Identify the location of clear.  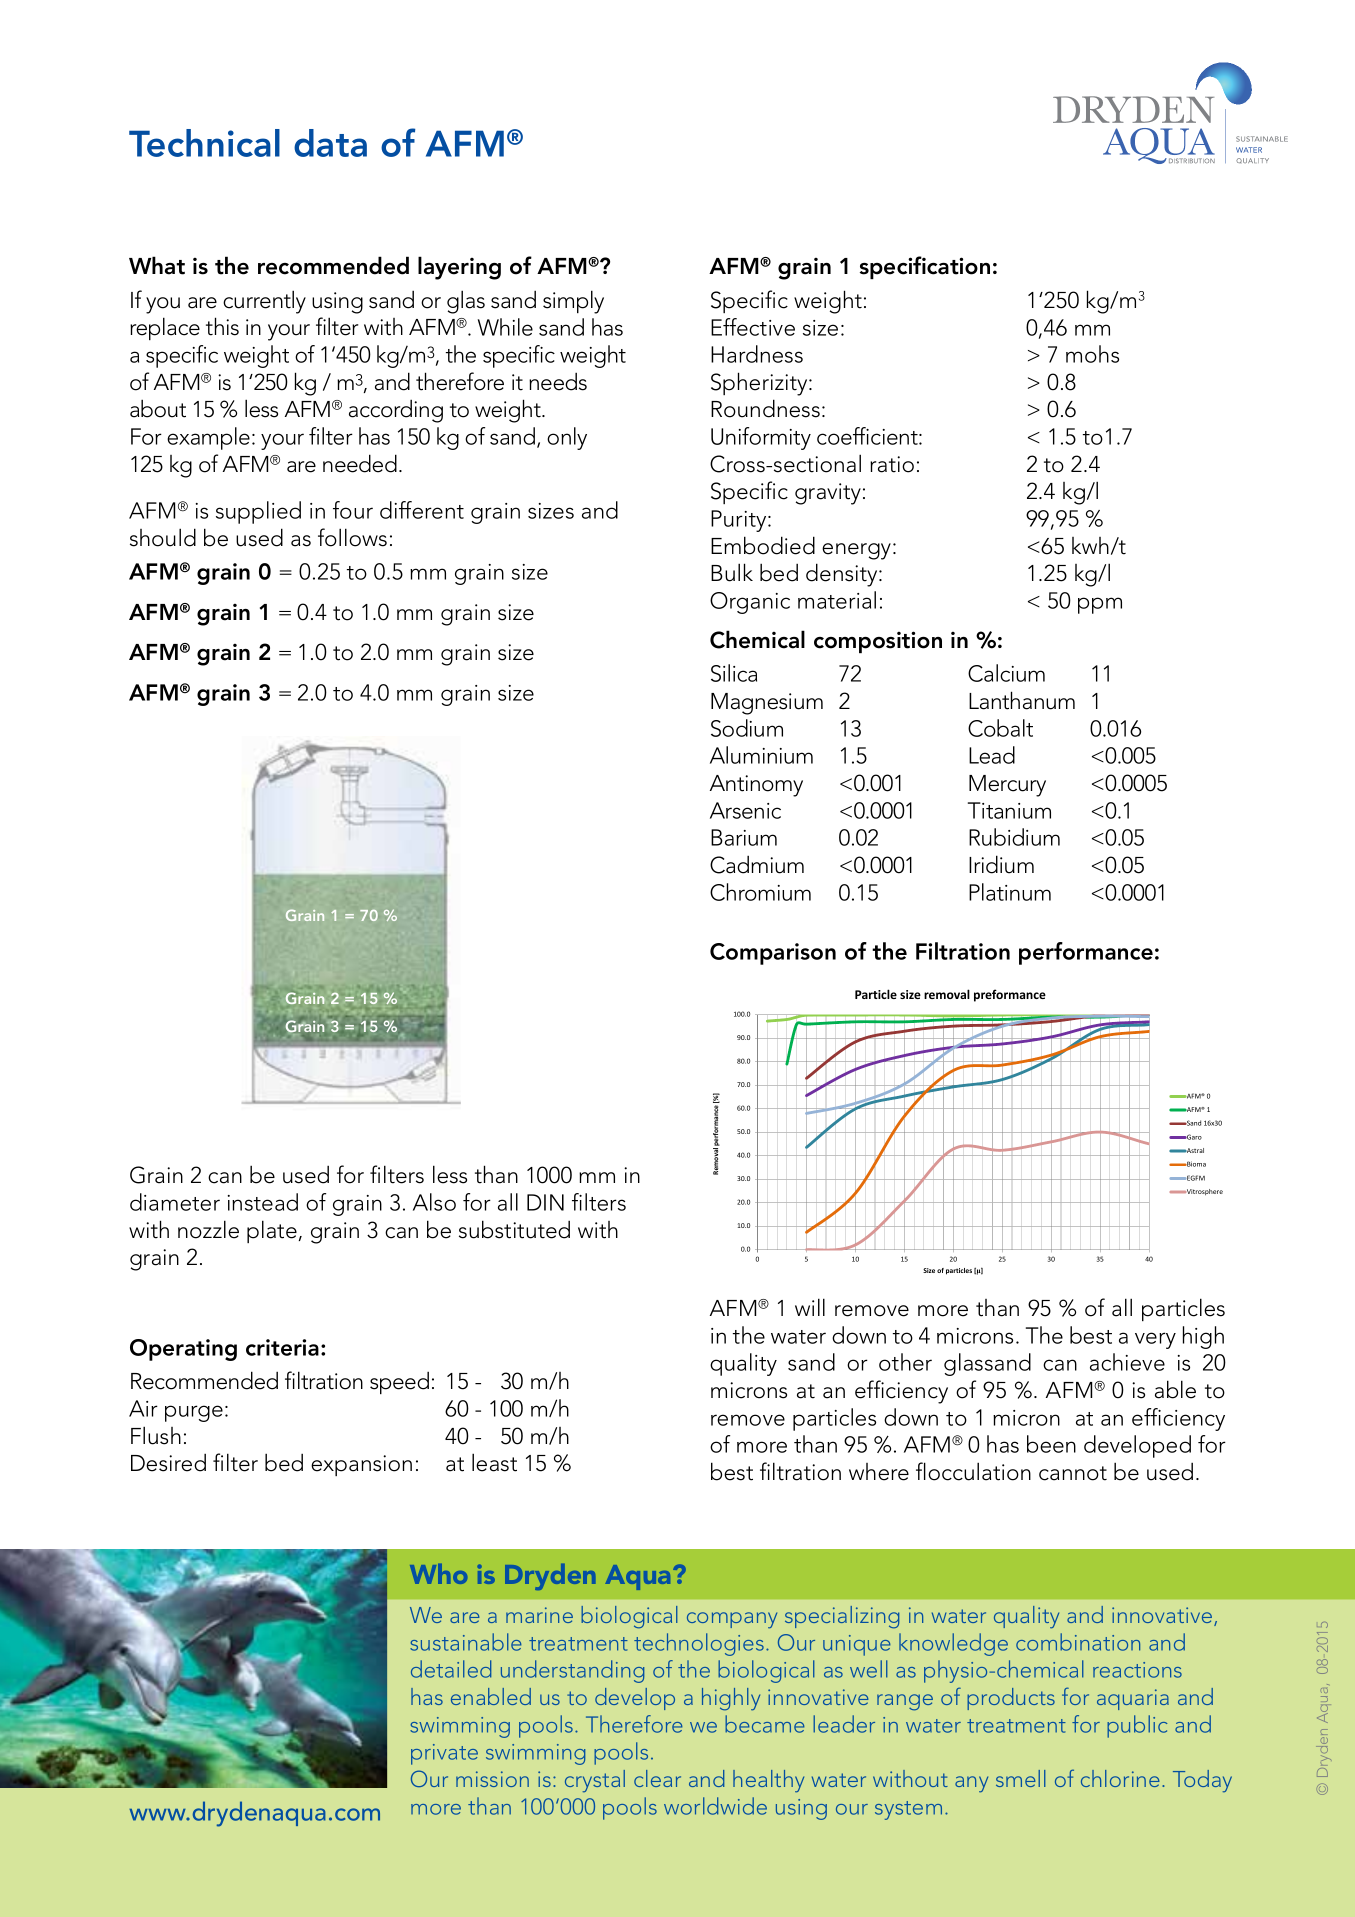
(657, 1778).
